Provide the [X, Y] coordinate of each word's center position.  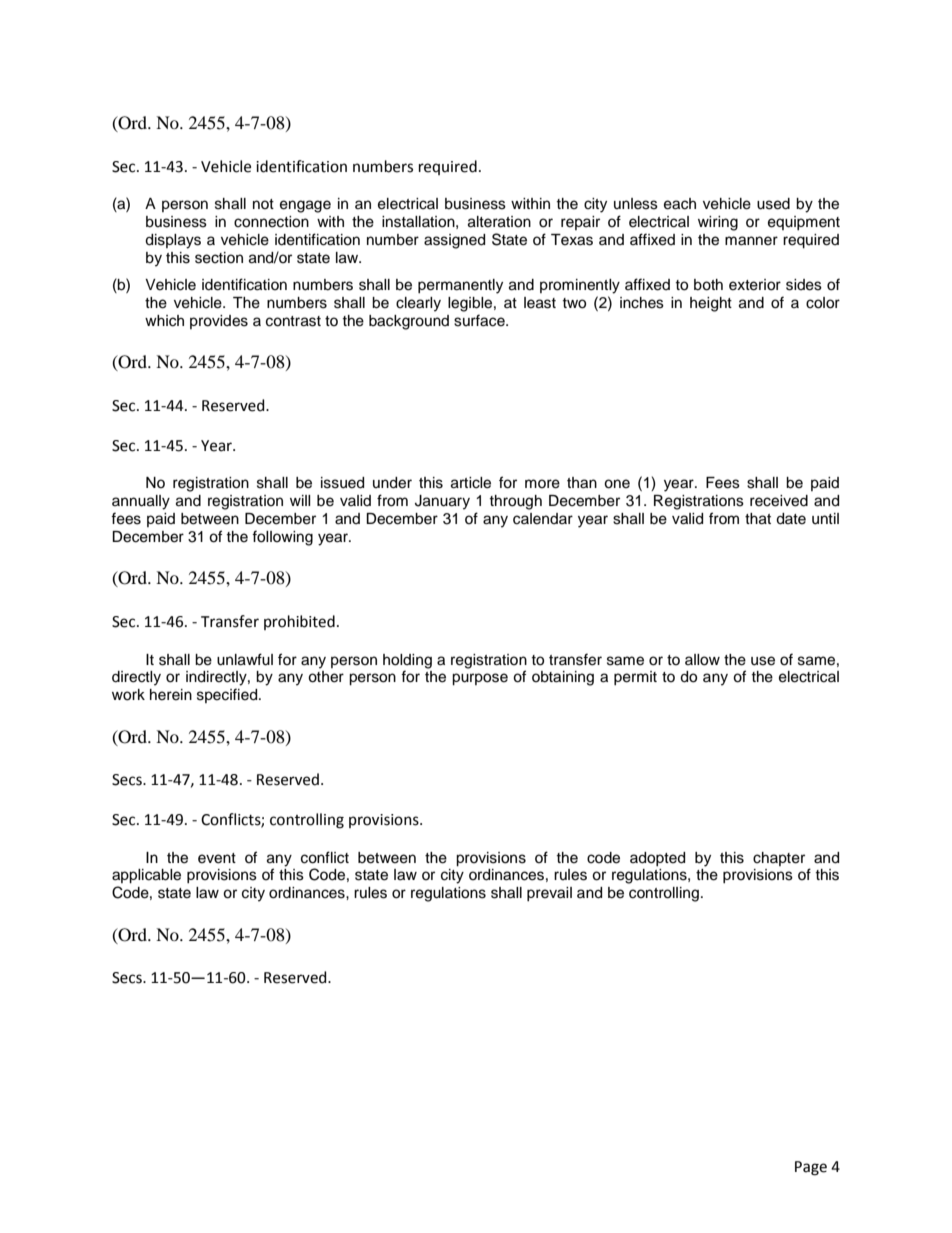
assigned [454, 241]
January [442, 502]
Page [811, 1168]
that [758, 519]
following [282, 538]
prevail [549, 894]
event [217, 858]
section [219, 258]
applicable [146, 876]
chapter [779, 859]
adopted [657, 859]
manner [751, 241]
